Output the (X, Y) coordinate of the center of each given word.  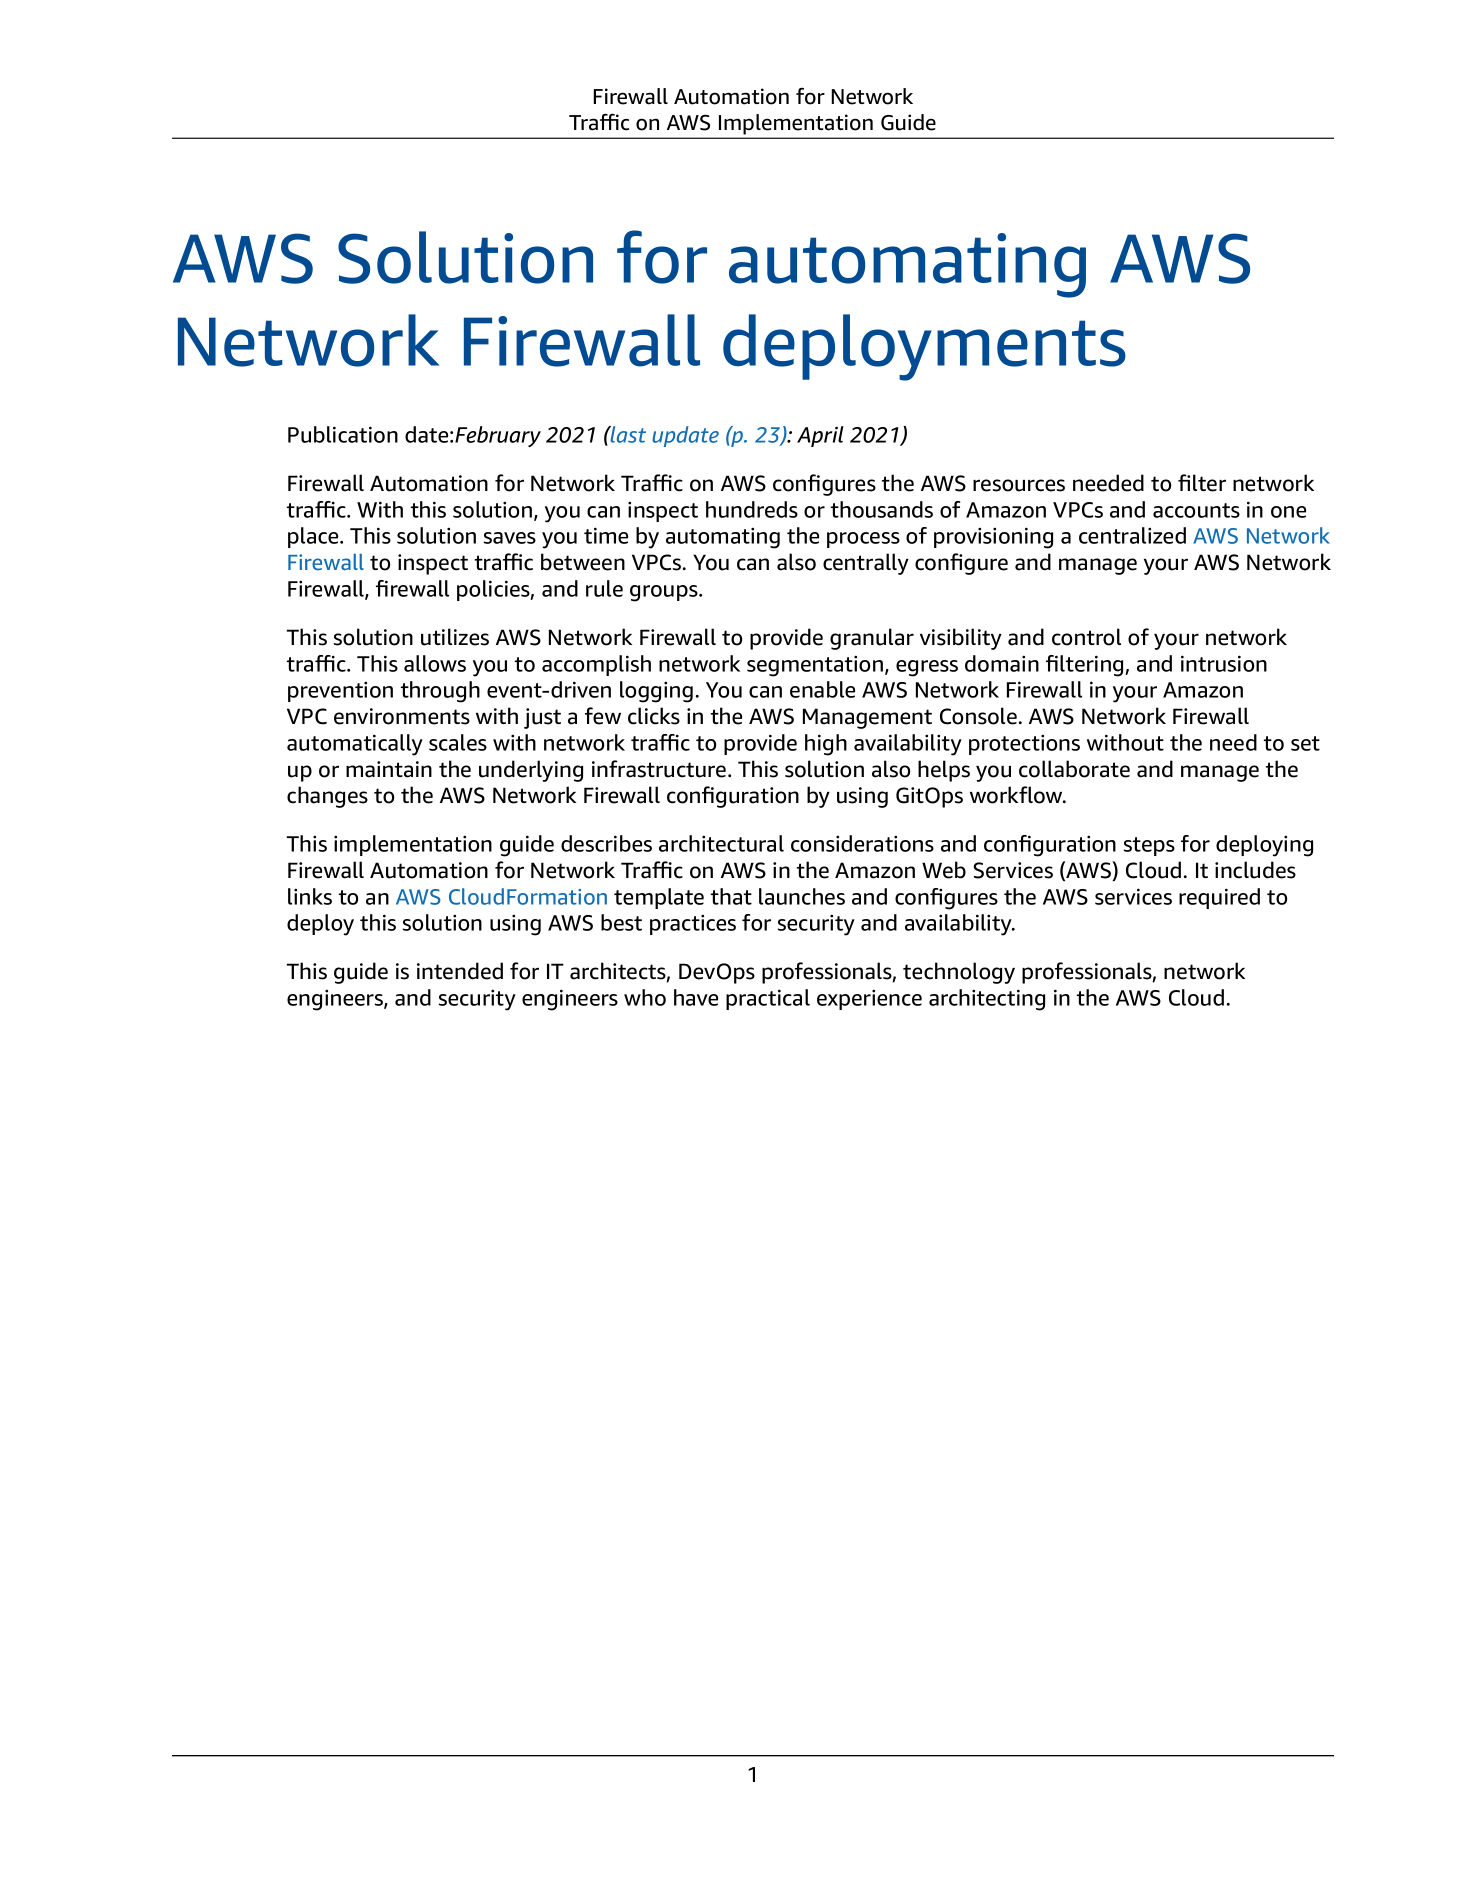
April (820, 436)
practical (768, 999)
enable (822, 689)
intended (460, 971)
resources (1019, 485)
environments (402, 716)
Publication (343, 434)
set (1305, 743)
